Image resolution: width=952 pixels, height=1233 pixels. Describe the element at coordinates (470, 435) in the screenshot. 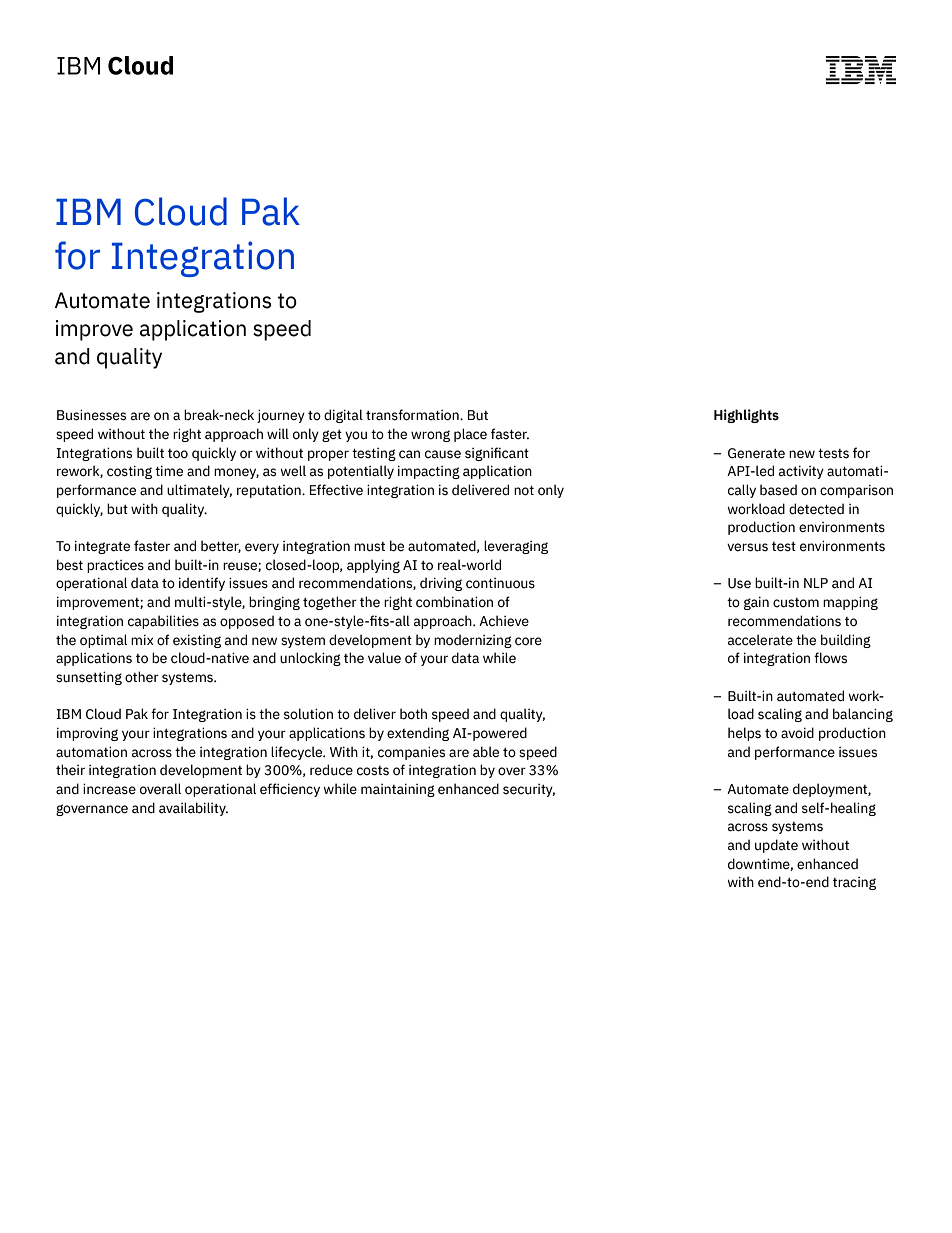

I see `place` at that location.
